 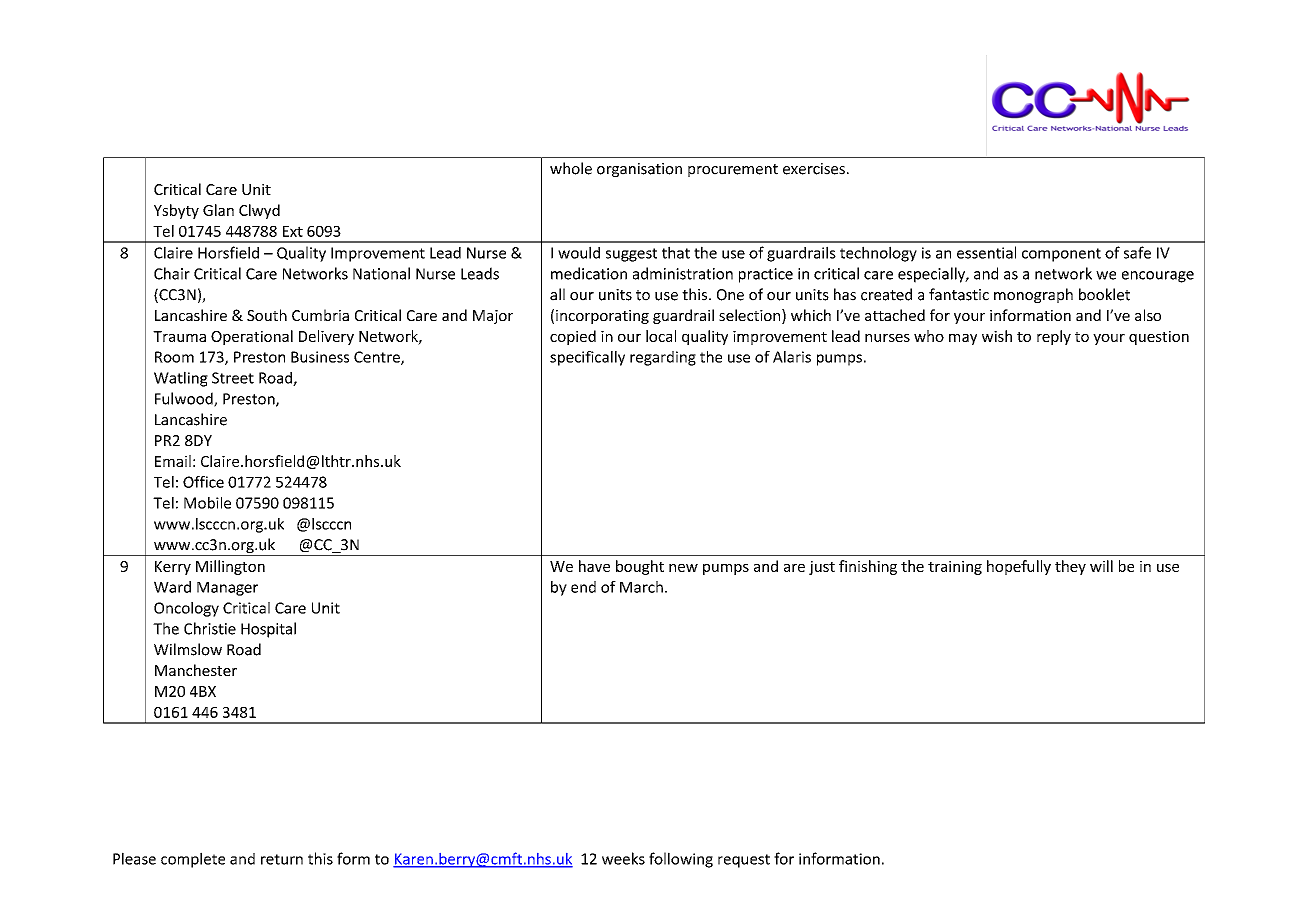 What do you see at coordinates (1054, 337) in the screenshot?
I see `reply` at bounding box center [1054, 337].
